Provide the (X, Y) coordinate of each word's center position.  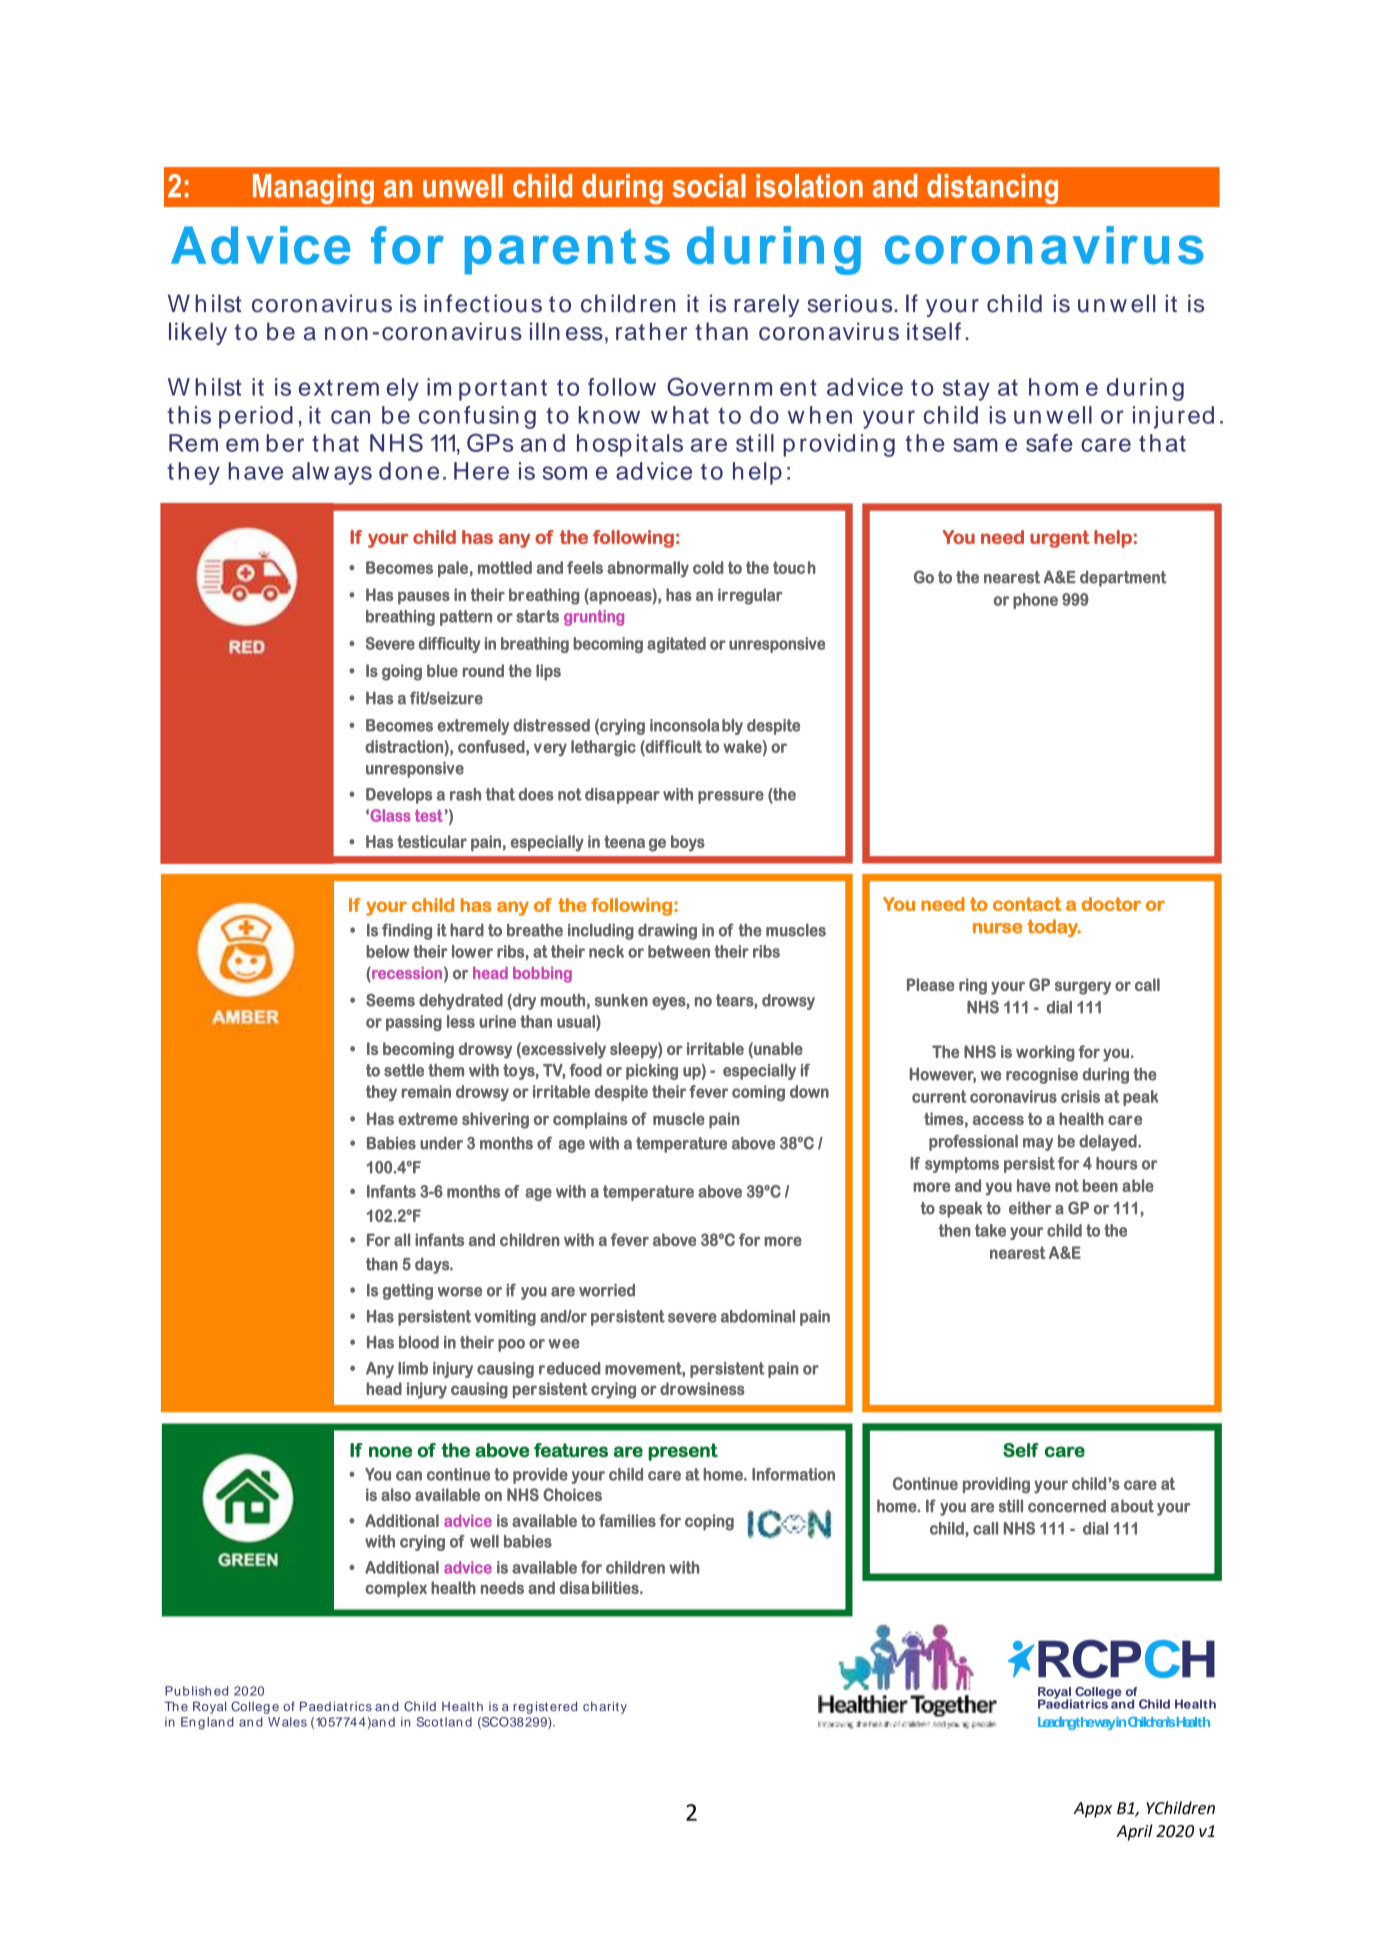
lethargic (603, 748)
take (990, 1230)
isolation (809, 186)
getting (408, 1292)
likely (198, 333)
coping (709, 1522)
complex (396, 1589)
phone (1035, 601)
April (1134, 1832)
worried (607, 1290)
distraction (405, 746)
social (709, 186)
